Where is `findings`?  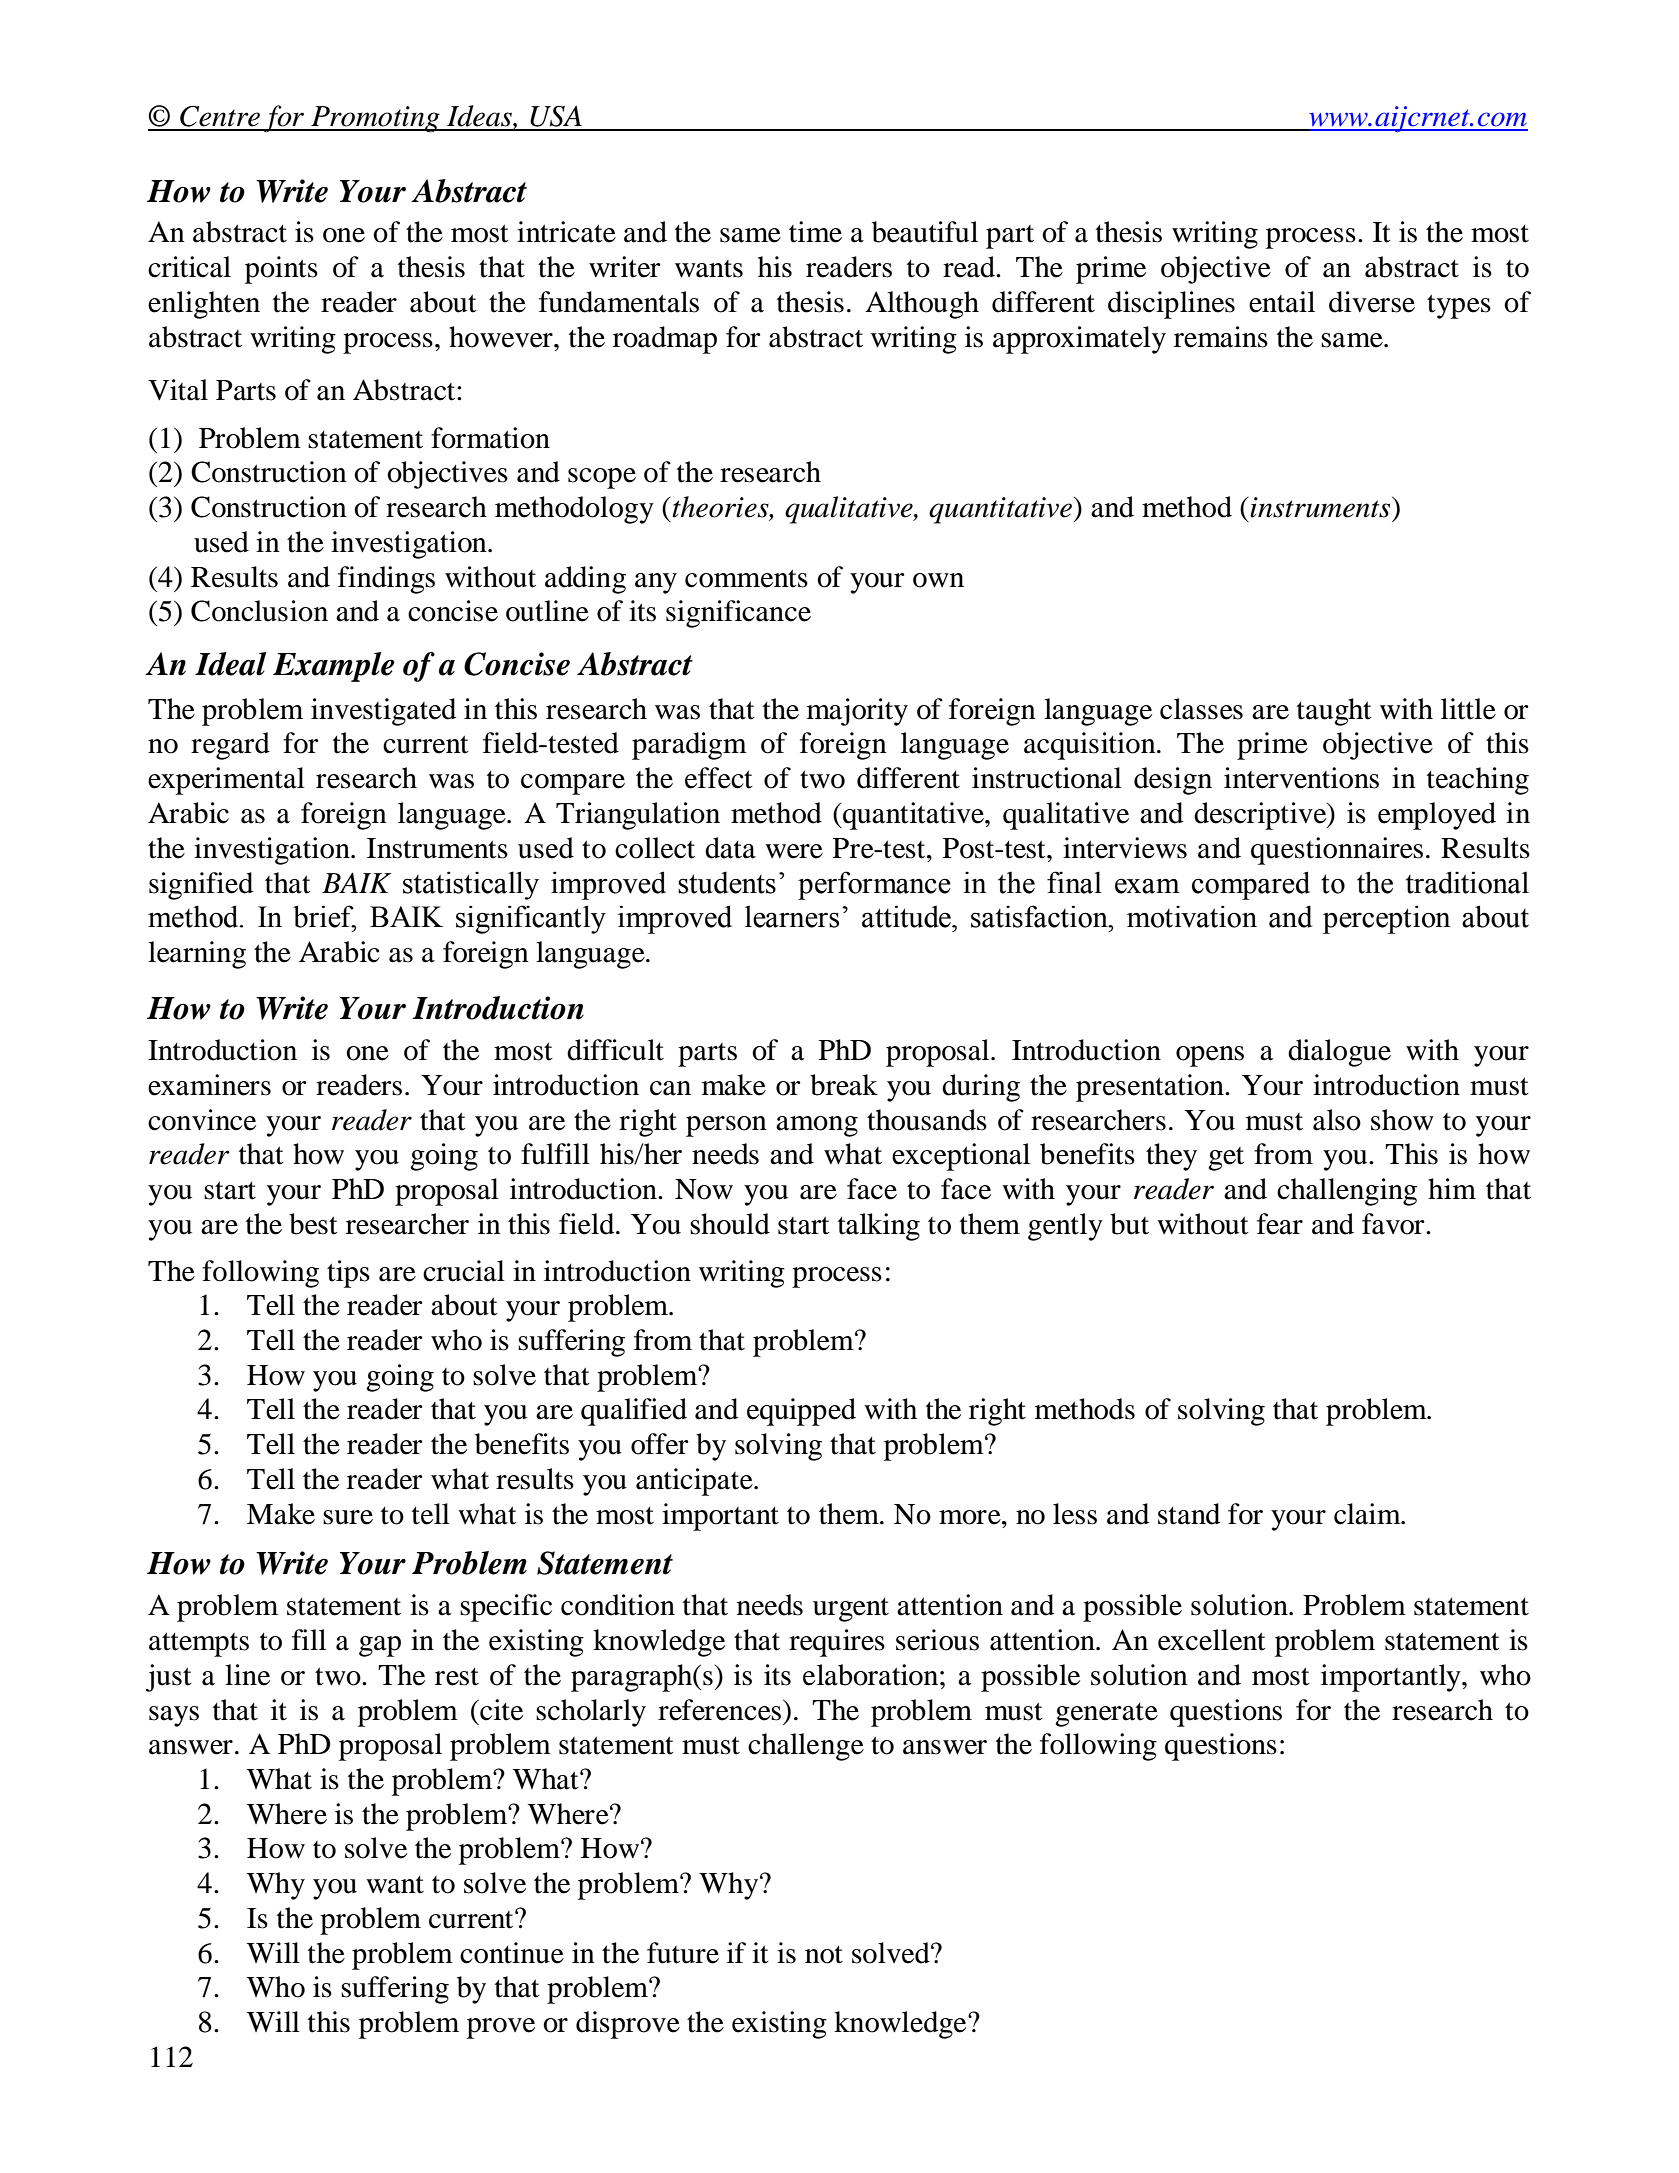 findings is located at coordinates (386, 580).
